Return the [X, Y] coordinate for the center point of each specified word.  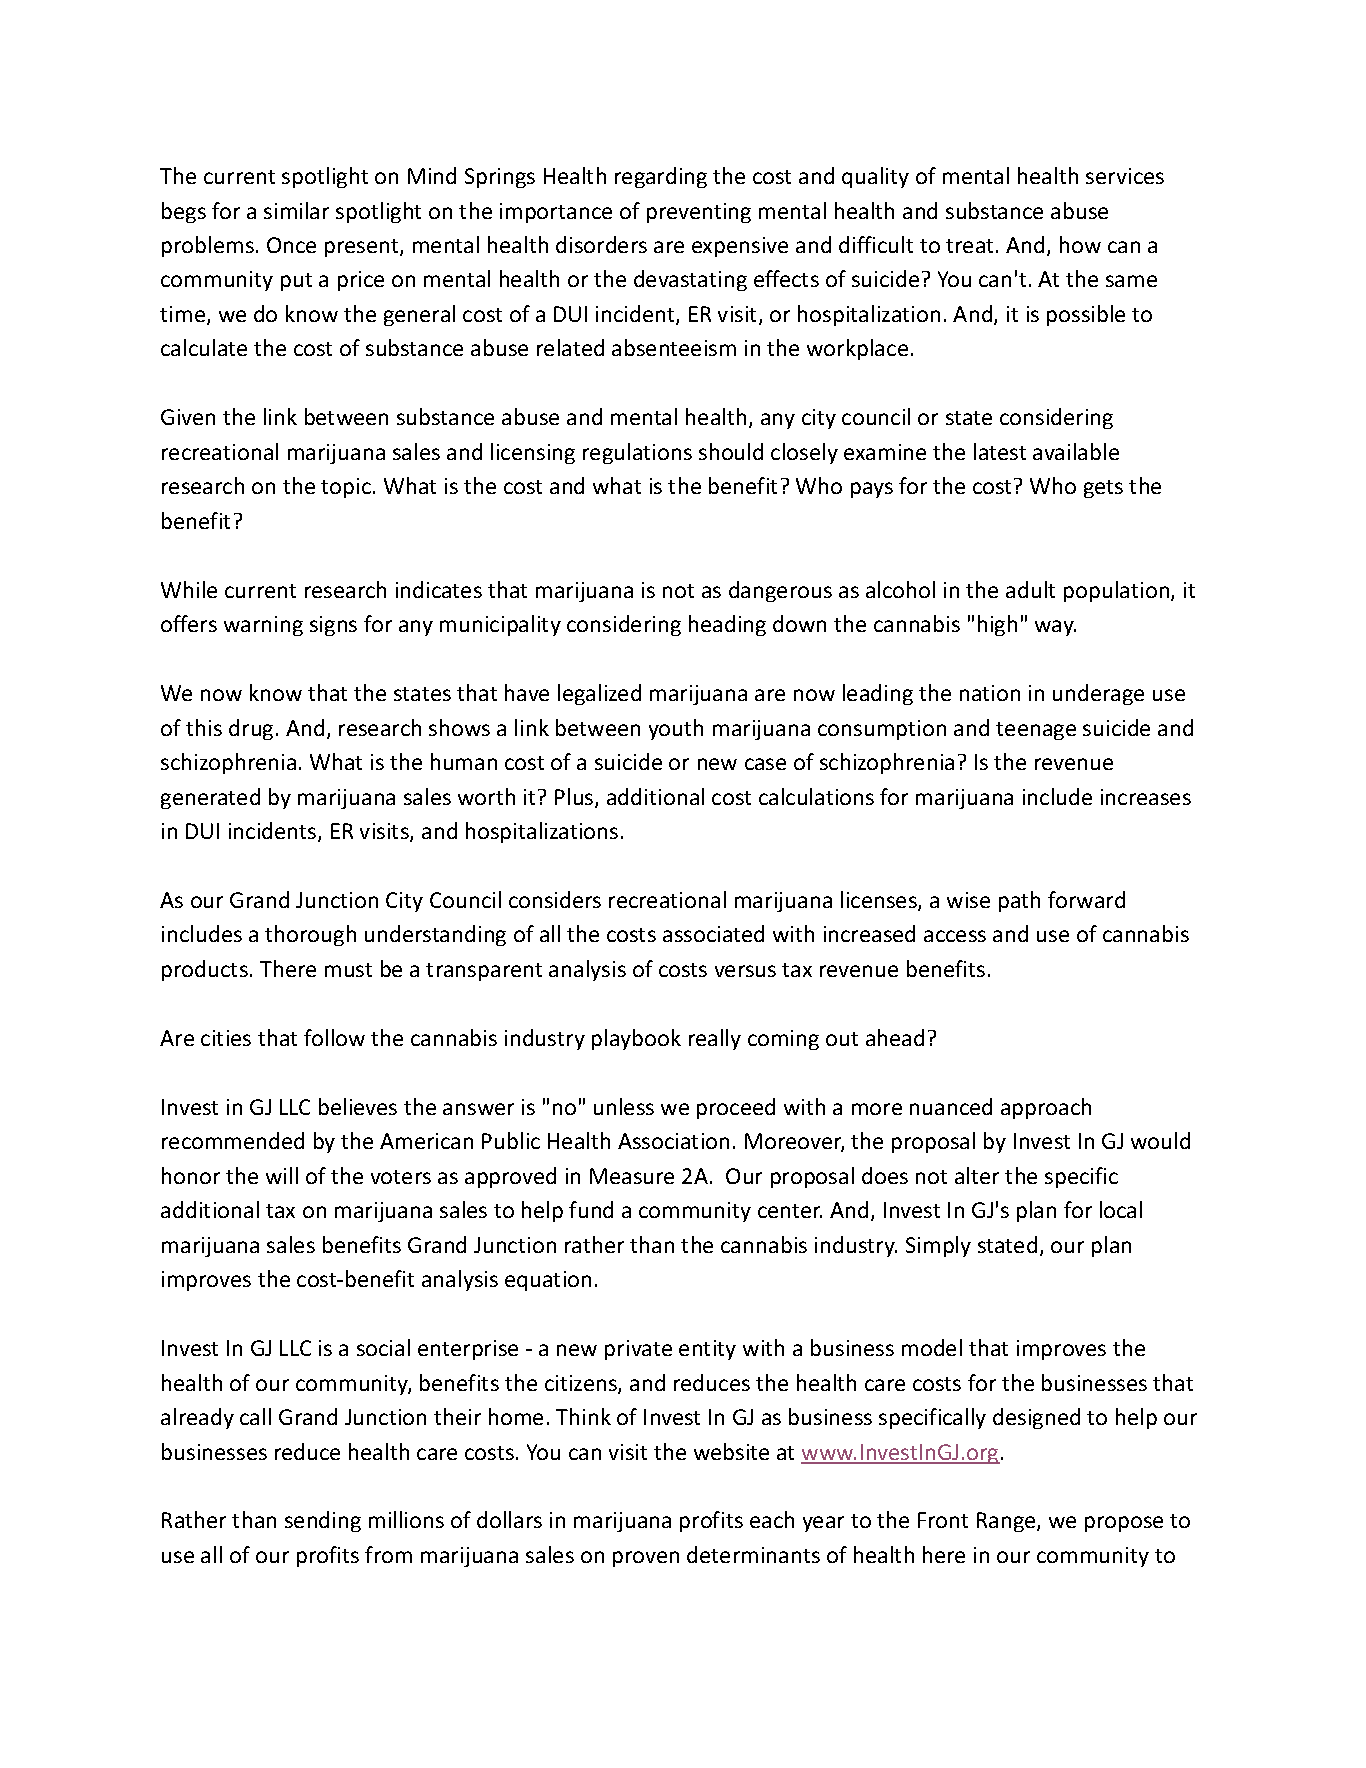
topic [346, 488]
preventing [699, 213]
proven [646, 1559]
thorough [310, 935]
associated [713, 933]
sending [323, 1521]
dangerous [780, 591]
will [282, 1175]
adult [1030, 589]
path [1019, 901]
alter [977, 1175]
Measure [632, 1176]
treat [971, 246]
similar [296, 210]
